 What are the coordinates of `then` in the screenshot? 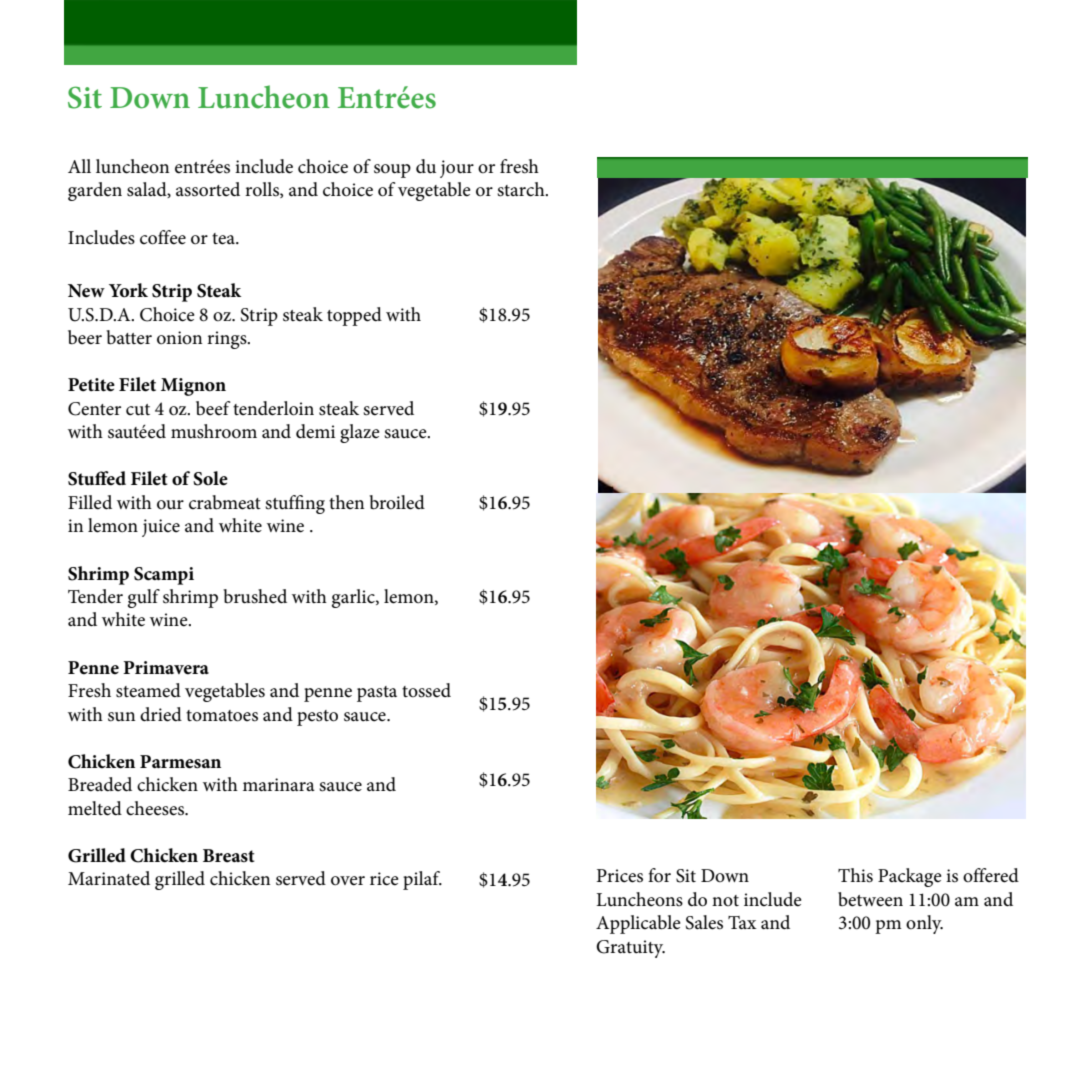 It's located at (346, 502).
